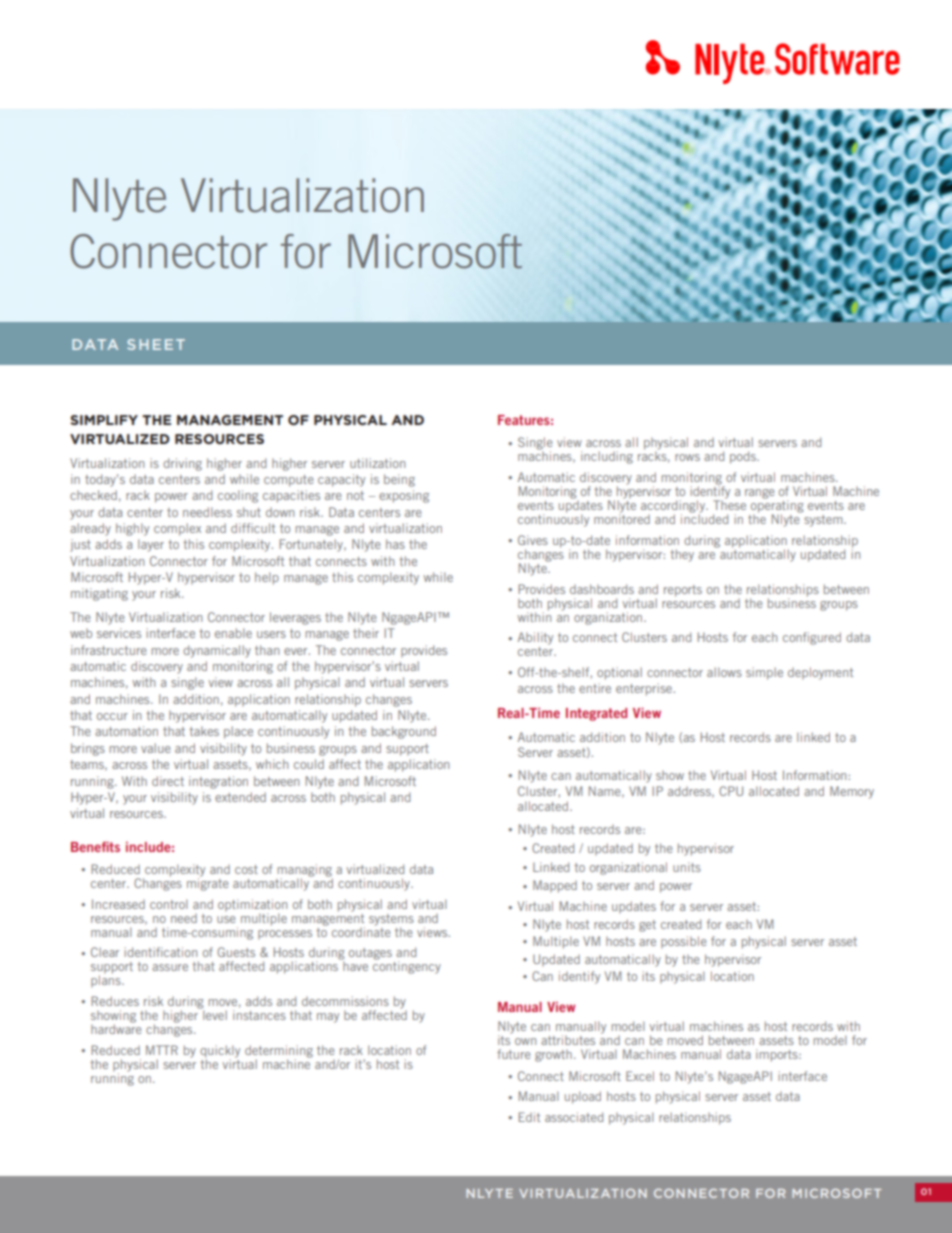 This page has height=1233, width=952. Describe the element at coordinates (168, 781) in the page. I see `direct` at that location.
